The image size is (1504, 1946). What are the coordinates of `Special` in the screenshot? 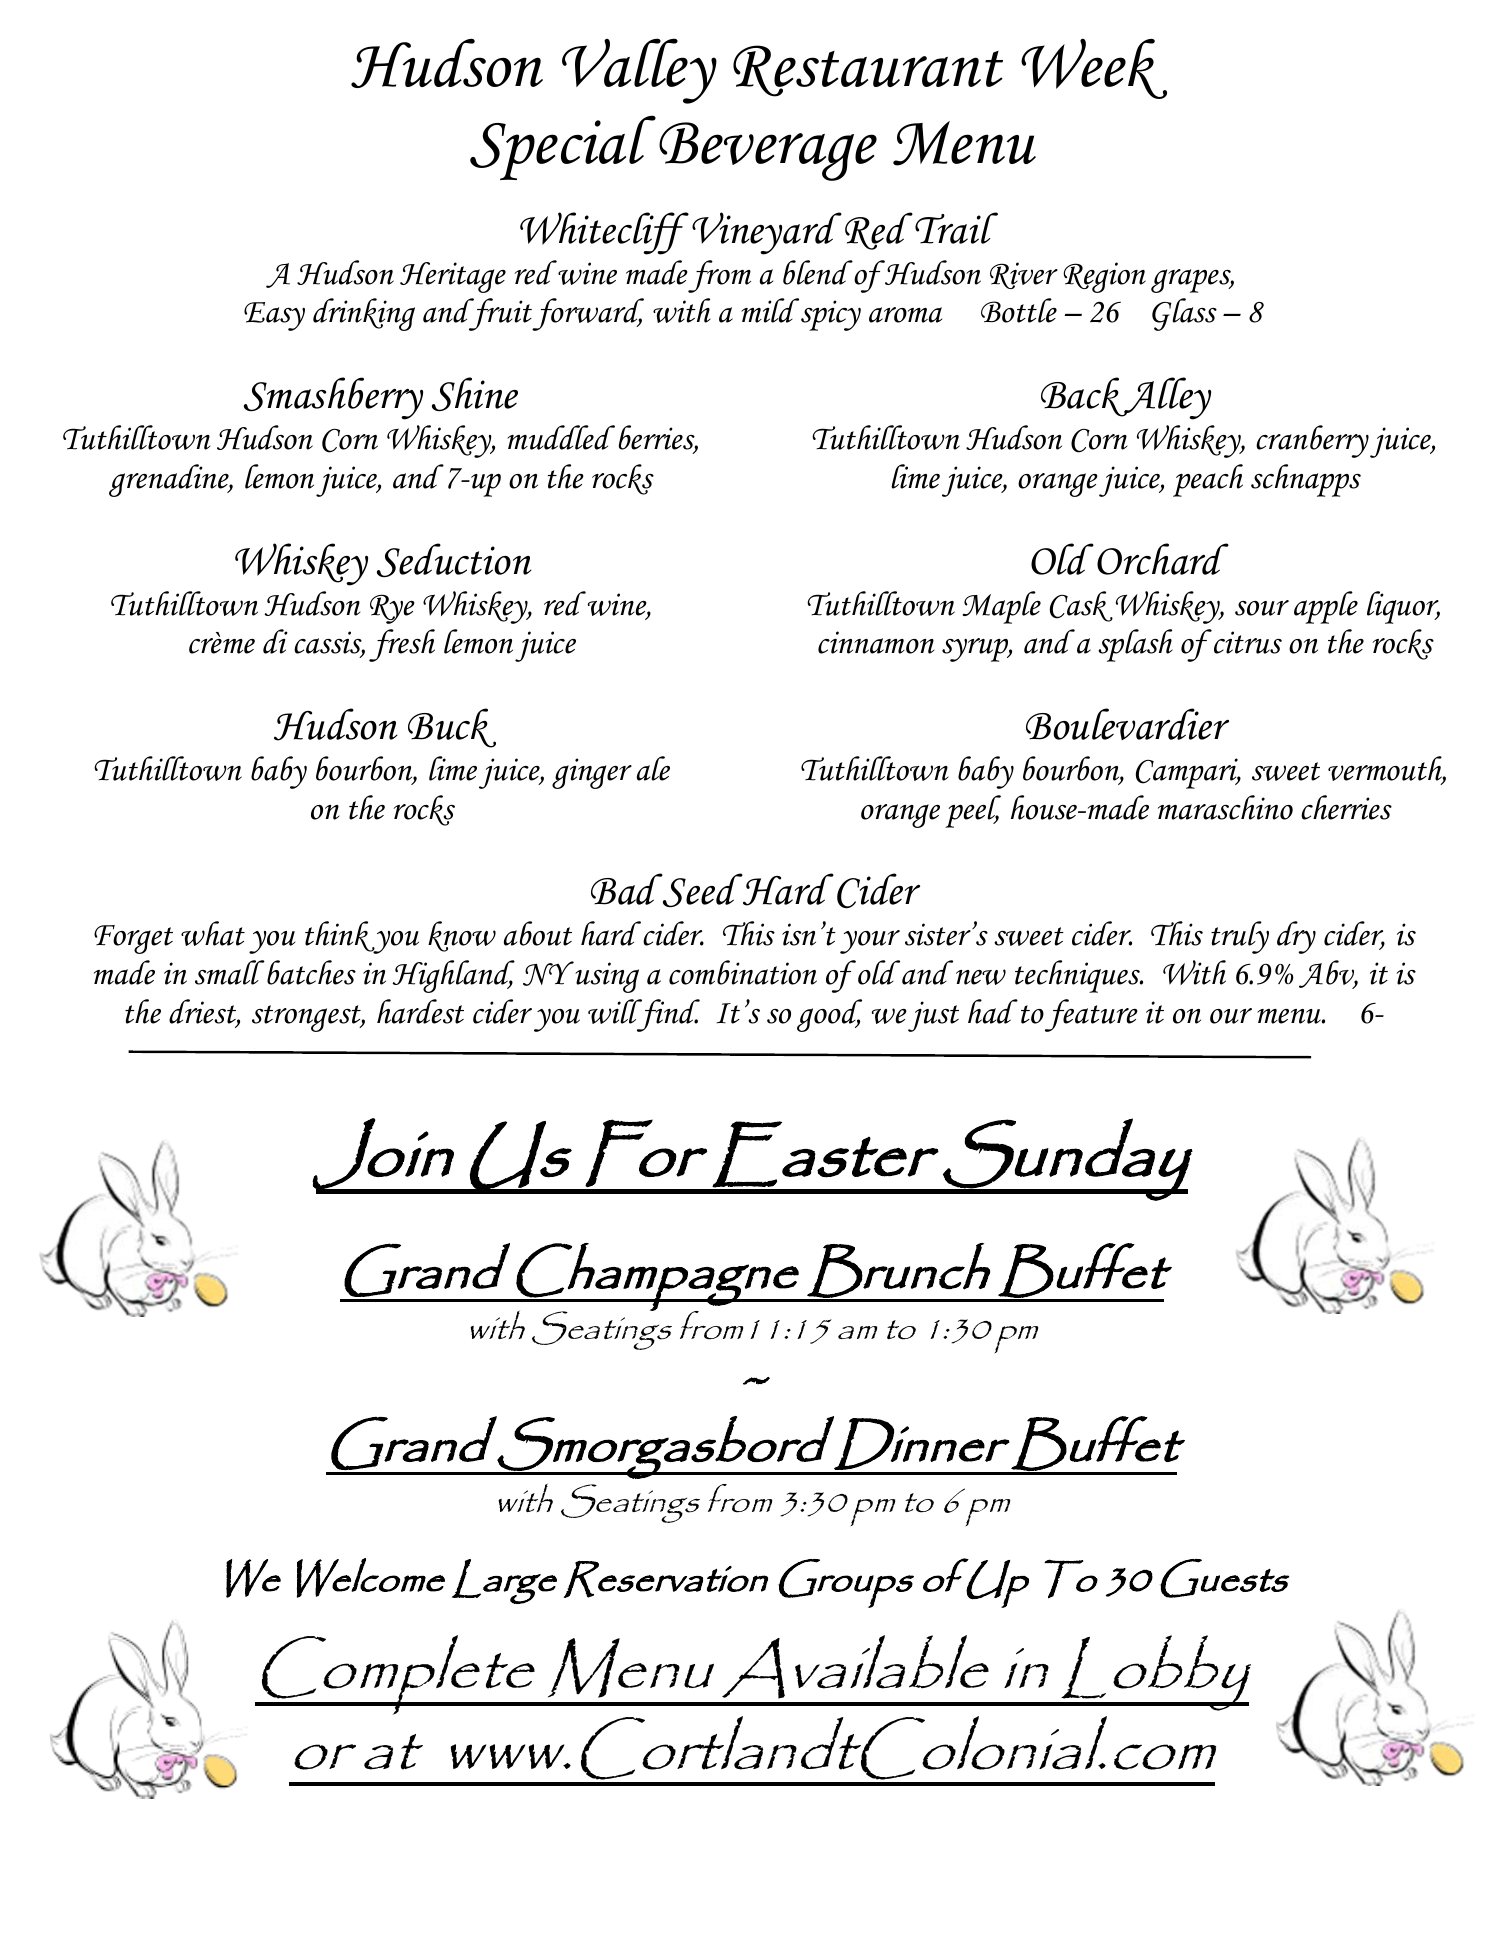 It's located at (563, 147).
